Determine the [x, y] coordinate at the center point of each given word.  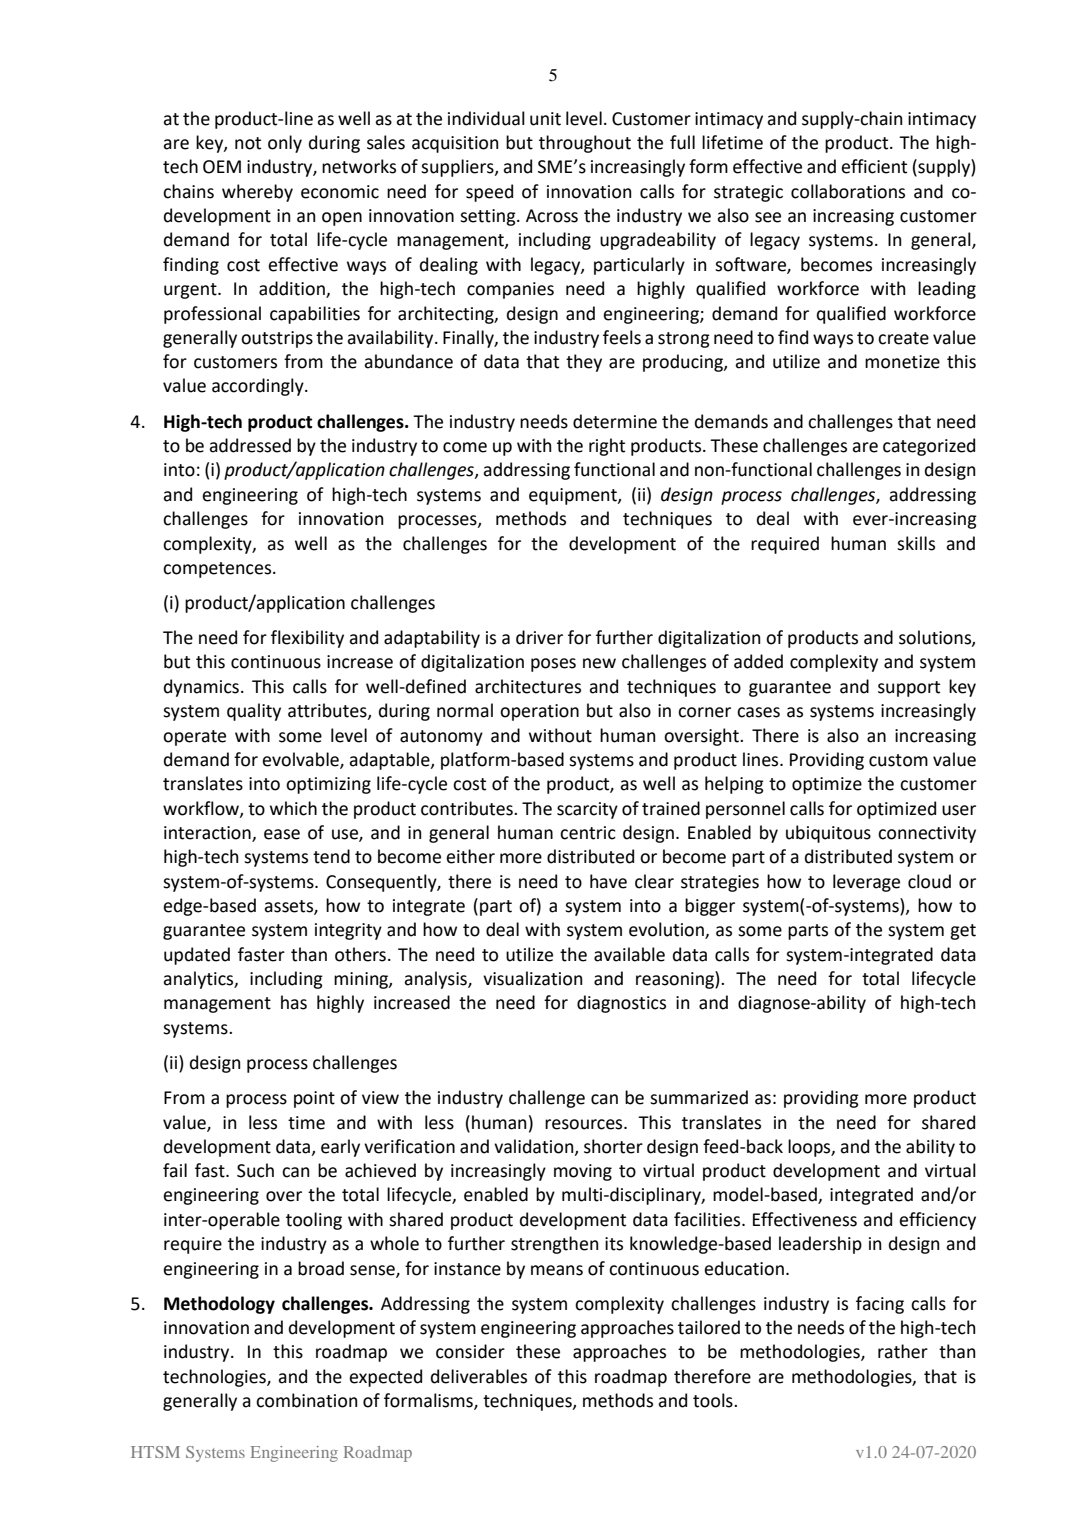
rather [903, 1351]
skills [916, 543]
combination [306, 1400]
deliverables [479, 1376]
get [963, 932]
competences [218, 570]
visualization [532, 978]
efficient [874, 166]
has [294, 1002]
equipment [574, 496]
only [285, 144]
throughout [585, 144]
